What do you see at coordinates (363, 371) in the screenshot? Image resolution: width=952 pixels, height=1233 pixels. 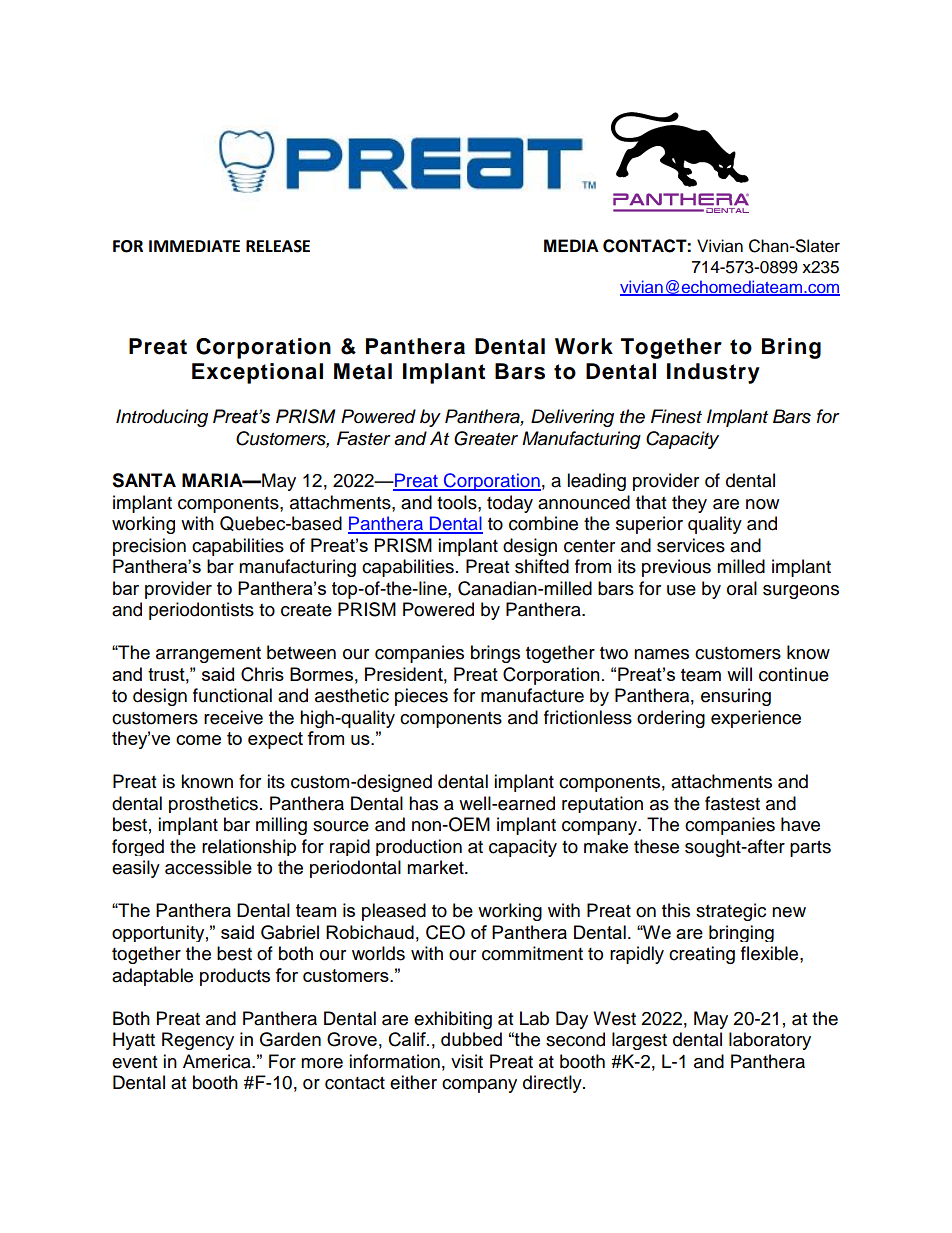 I see `Metal` at bounding box center [363, 371].
